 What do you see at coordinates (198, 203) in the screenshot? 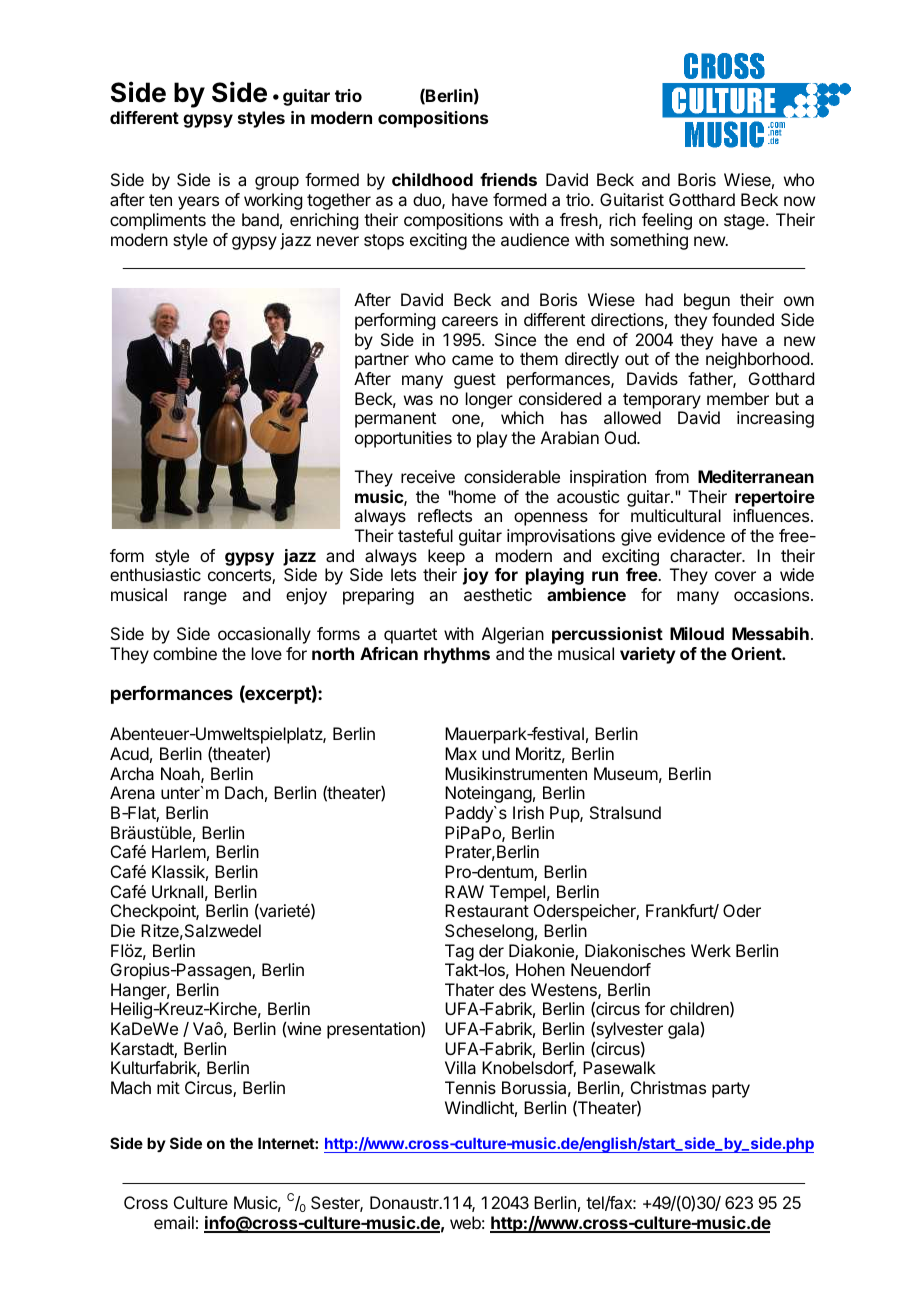
I see `years` at bounding box center [198, 203].
